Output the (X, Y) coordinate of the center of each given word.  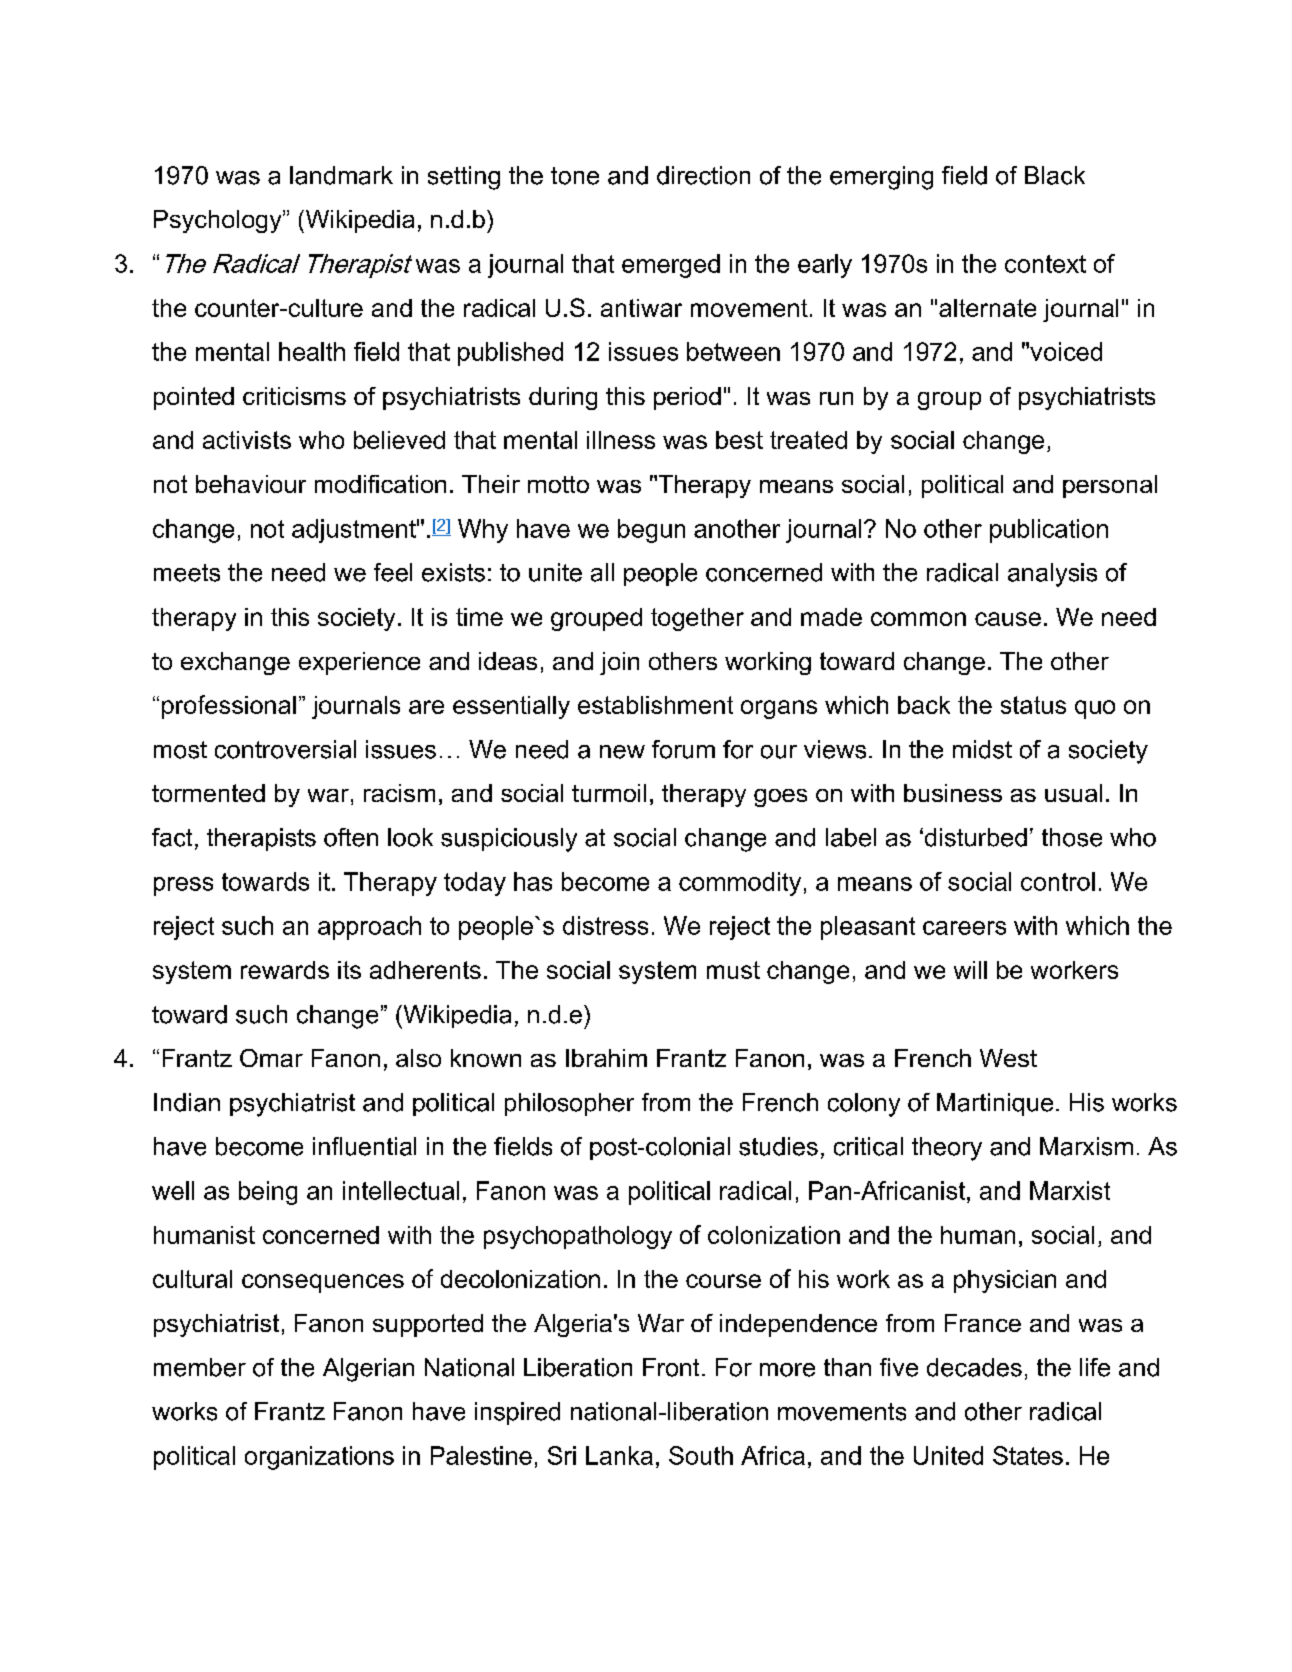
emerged (671, 266)
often (351, 837)
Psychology (219, 221)
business (953, 793)
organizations (319, 1458)
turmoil (609, 793)
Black (1055, 175)
